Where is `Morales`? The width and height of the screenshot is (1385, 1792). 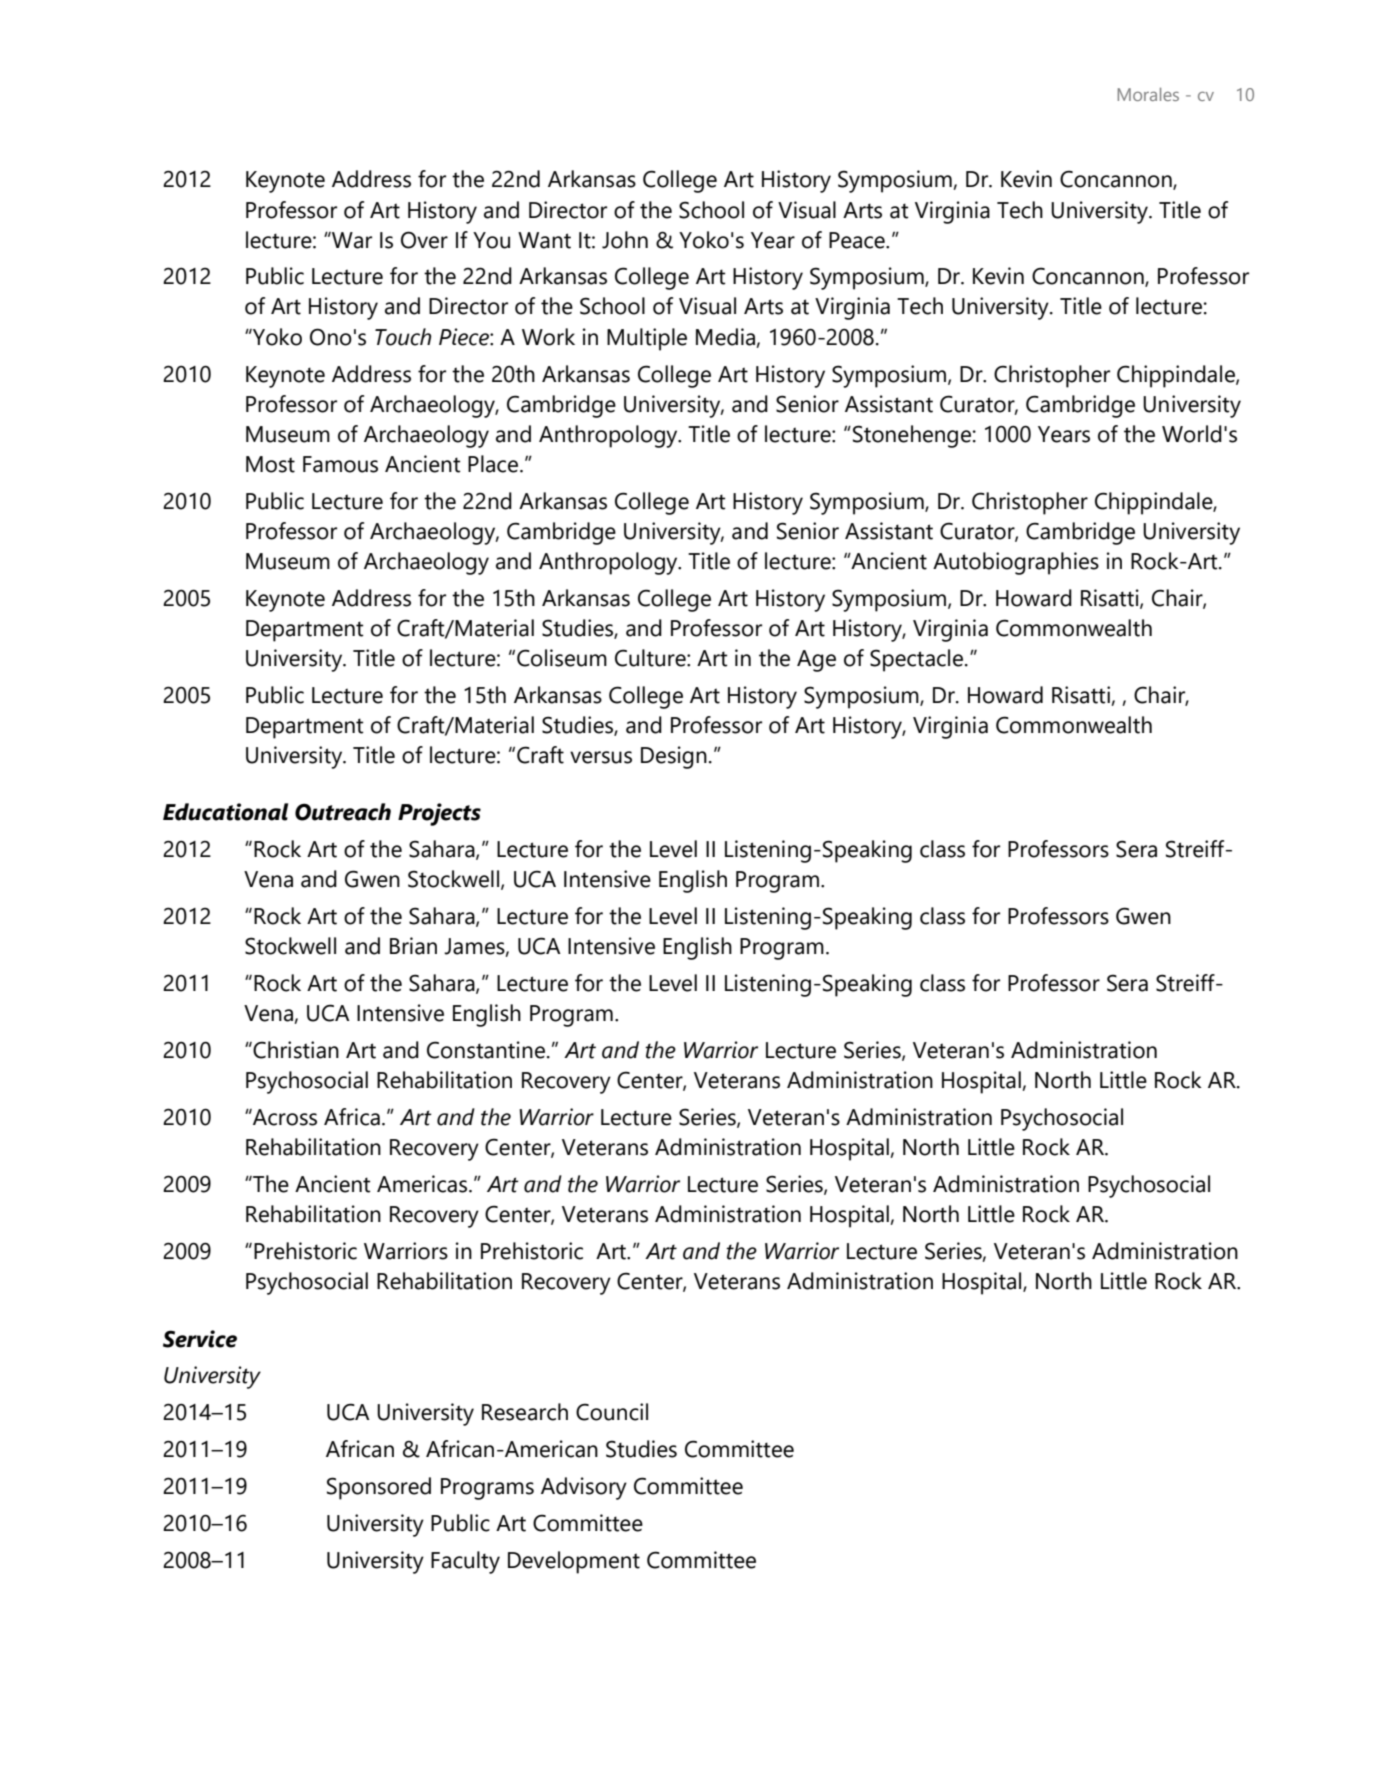 Morales is located at coordinates (1148, 94).
